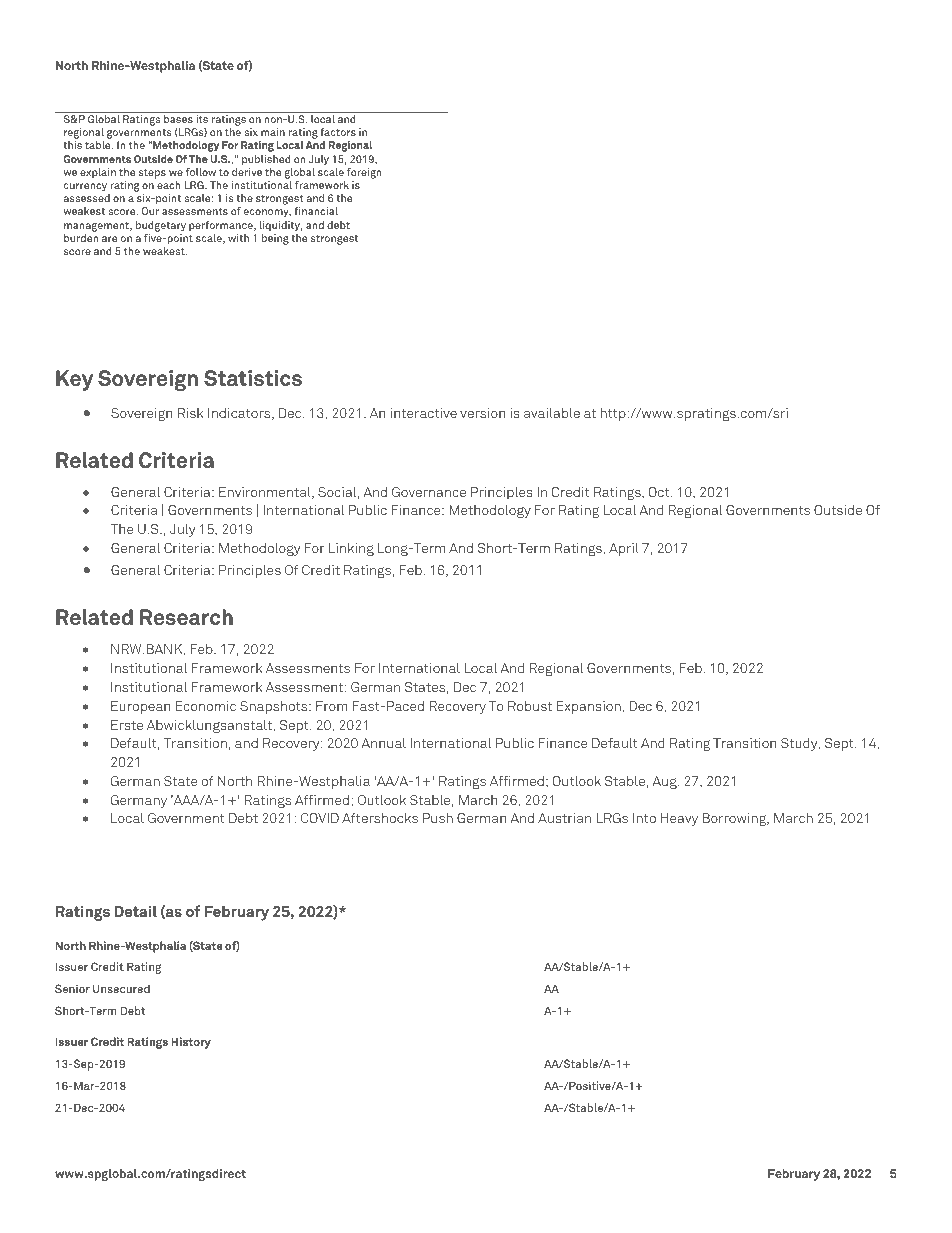 The width and height of the screenshot is (952, 1233). What do you see at coordinates (429, 492) in the screenshot?
I see `Governance` at bounding box center [429, 492].
